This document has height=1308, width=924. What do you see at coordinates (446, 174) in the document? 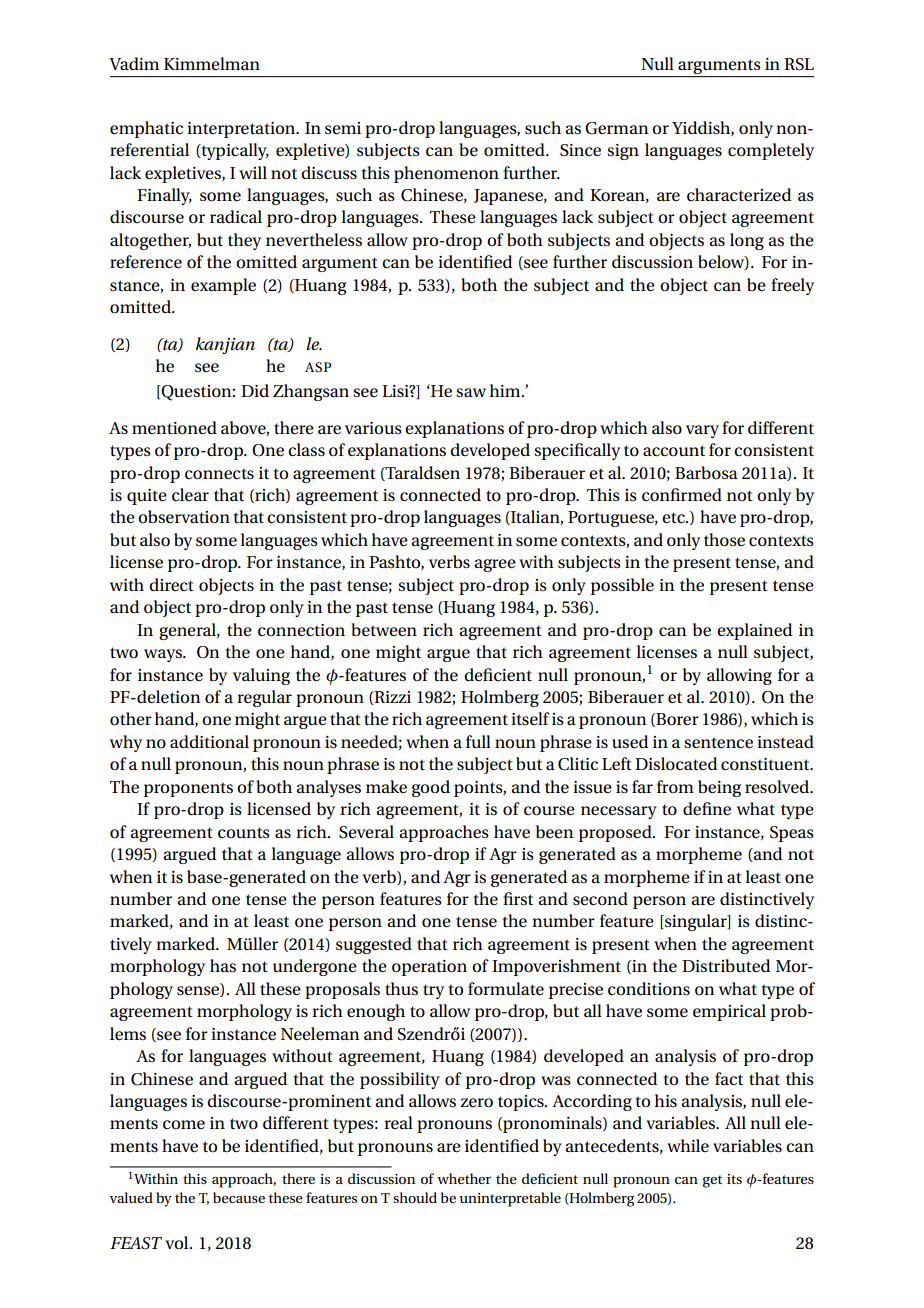
I see `phenomenon` at bounding box center [446, 174].
